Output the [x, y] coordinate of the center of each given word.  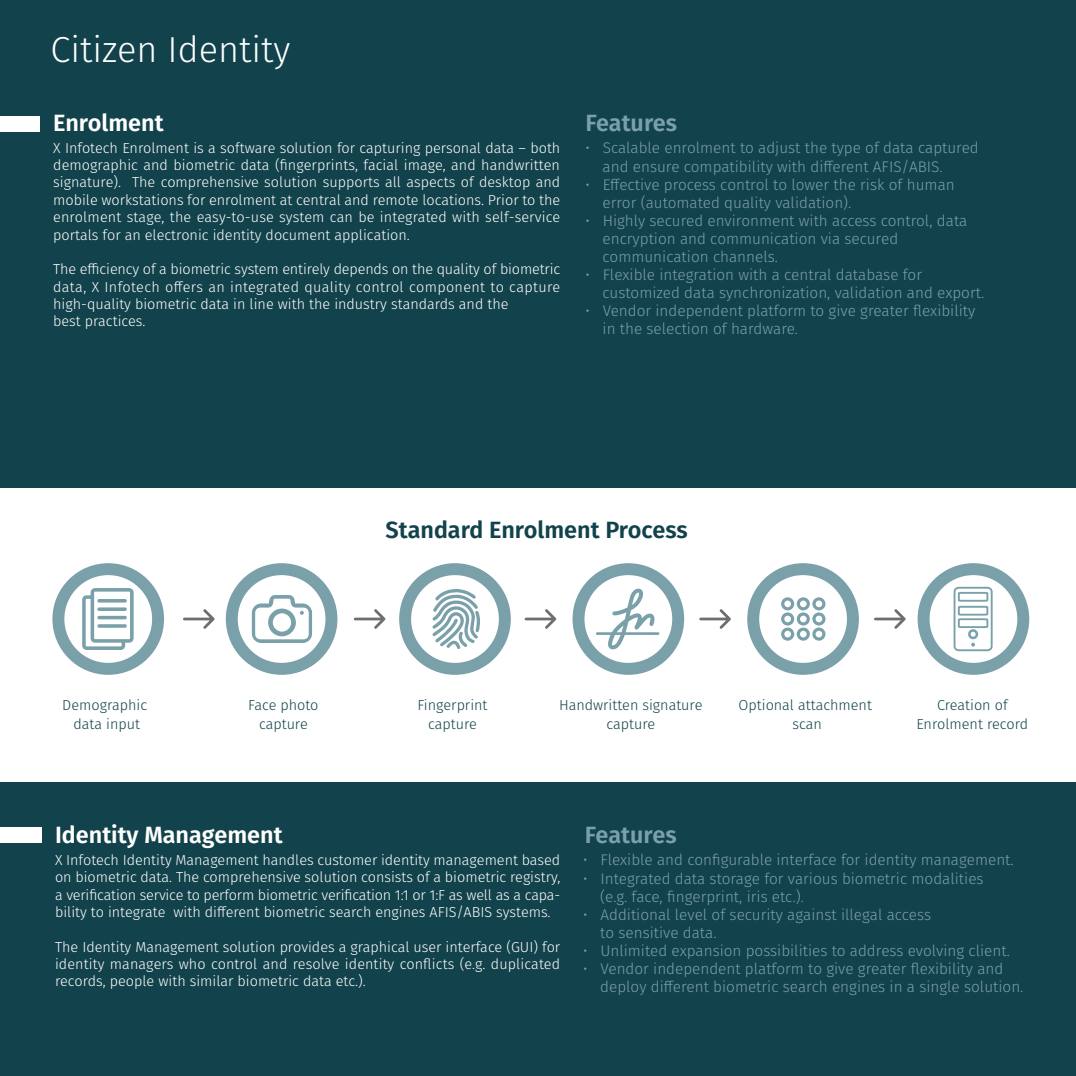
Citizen [103, 49]
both [545, 147]
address [876, 950]
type [846, 149]
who [192, 963]
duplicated [525, 965]
